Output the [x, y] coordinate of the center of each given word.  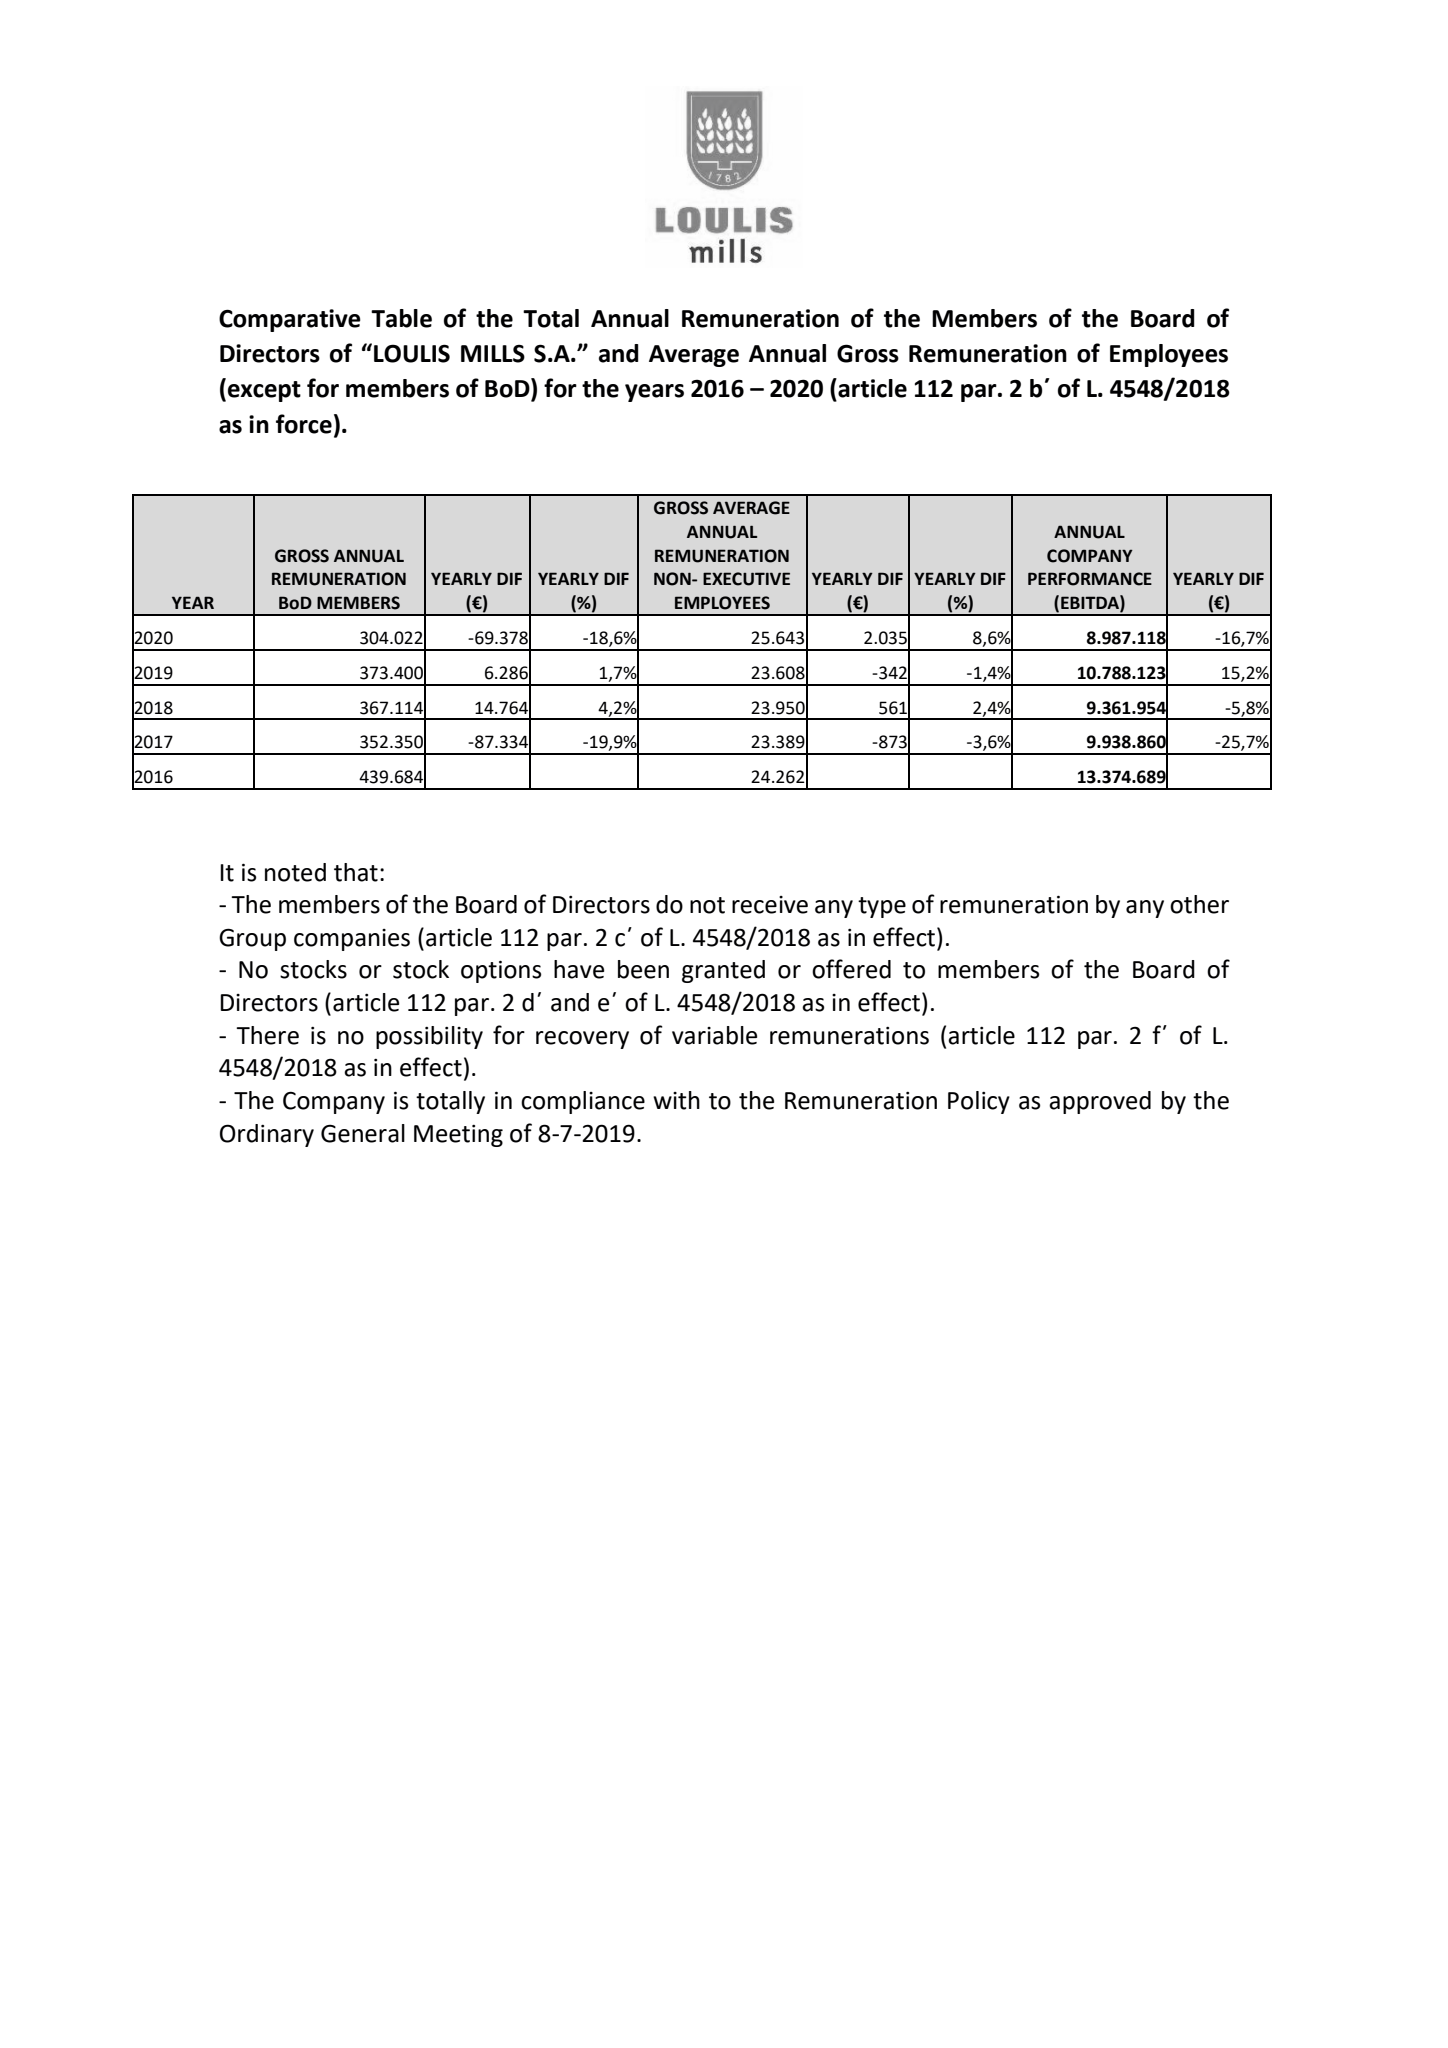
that [356, 872]
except [264, 391]
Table [401, 318]
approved [1100, 1102]
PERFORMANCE [1090, 579]
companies [352, 940]
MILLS [493, 354]
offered [851, 969]
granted [723, 971]
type [882, 907]
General [363, 1133]
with [676, 1100]
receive [770, 905]
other [1199, 904]
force [304, 424]
